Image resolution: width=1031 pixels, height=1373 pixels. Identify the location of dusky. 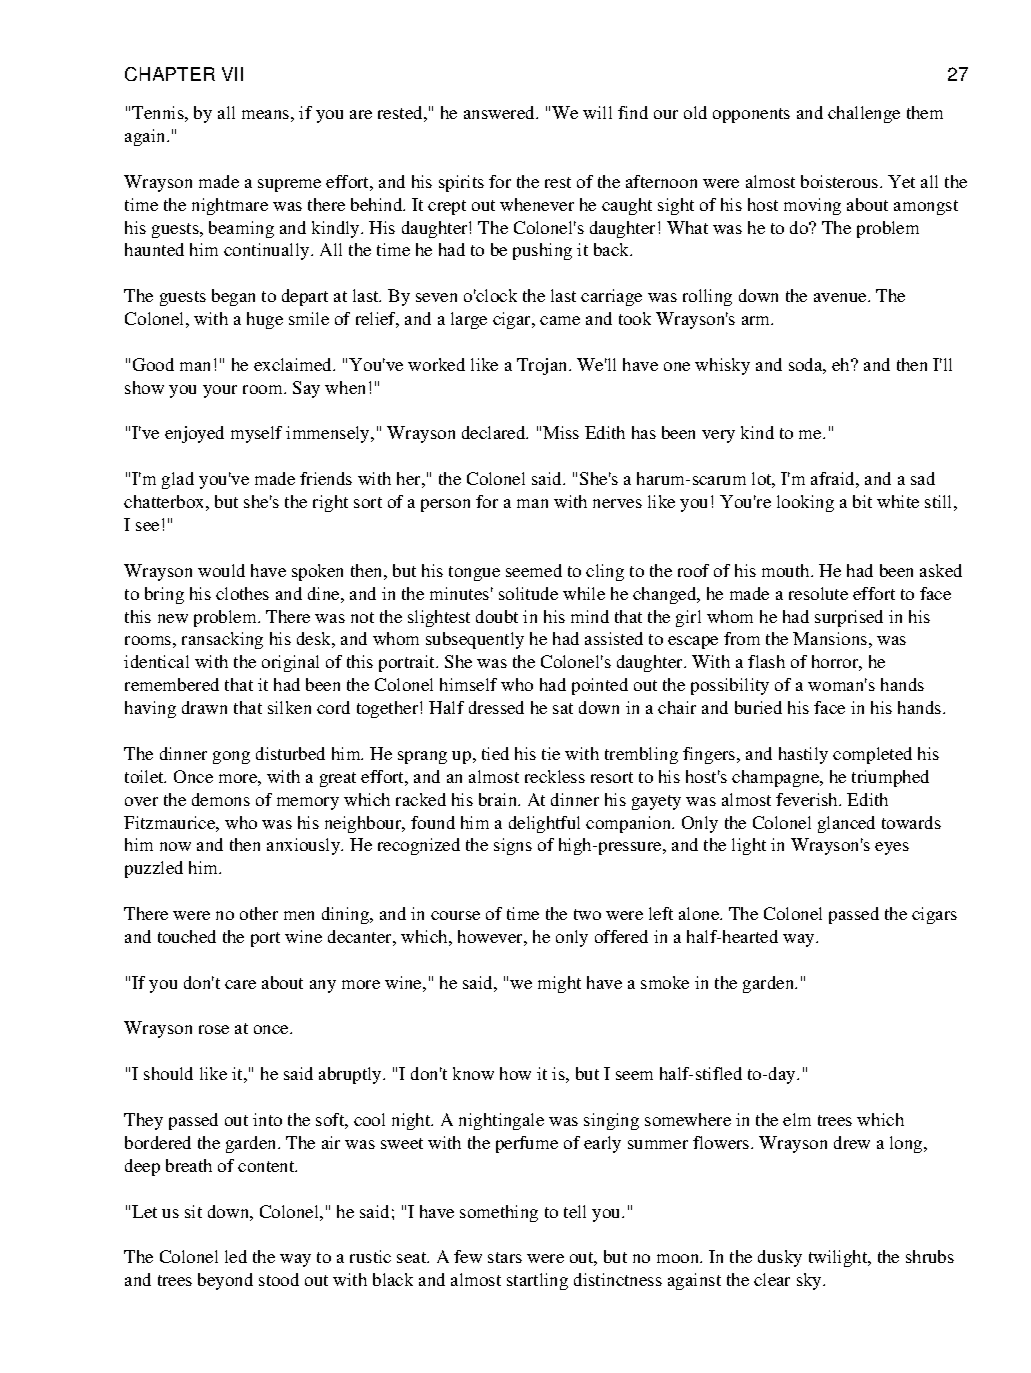
(780, 1258).
